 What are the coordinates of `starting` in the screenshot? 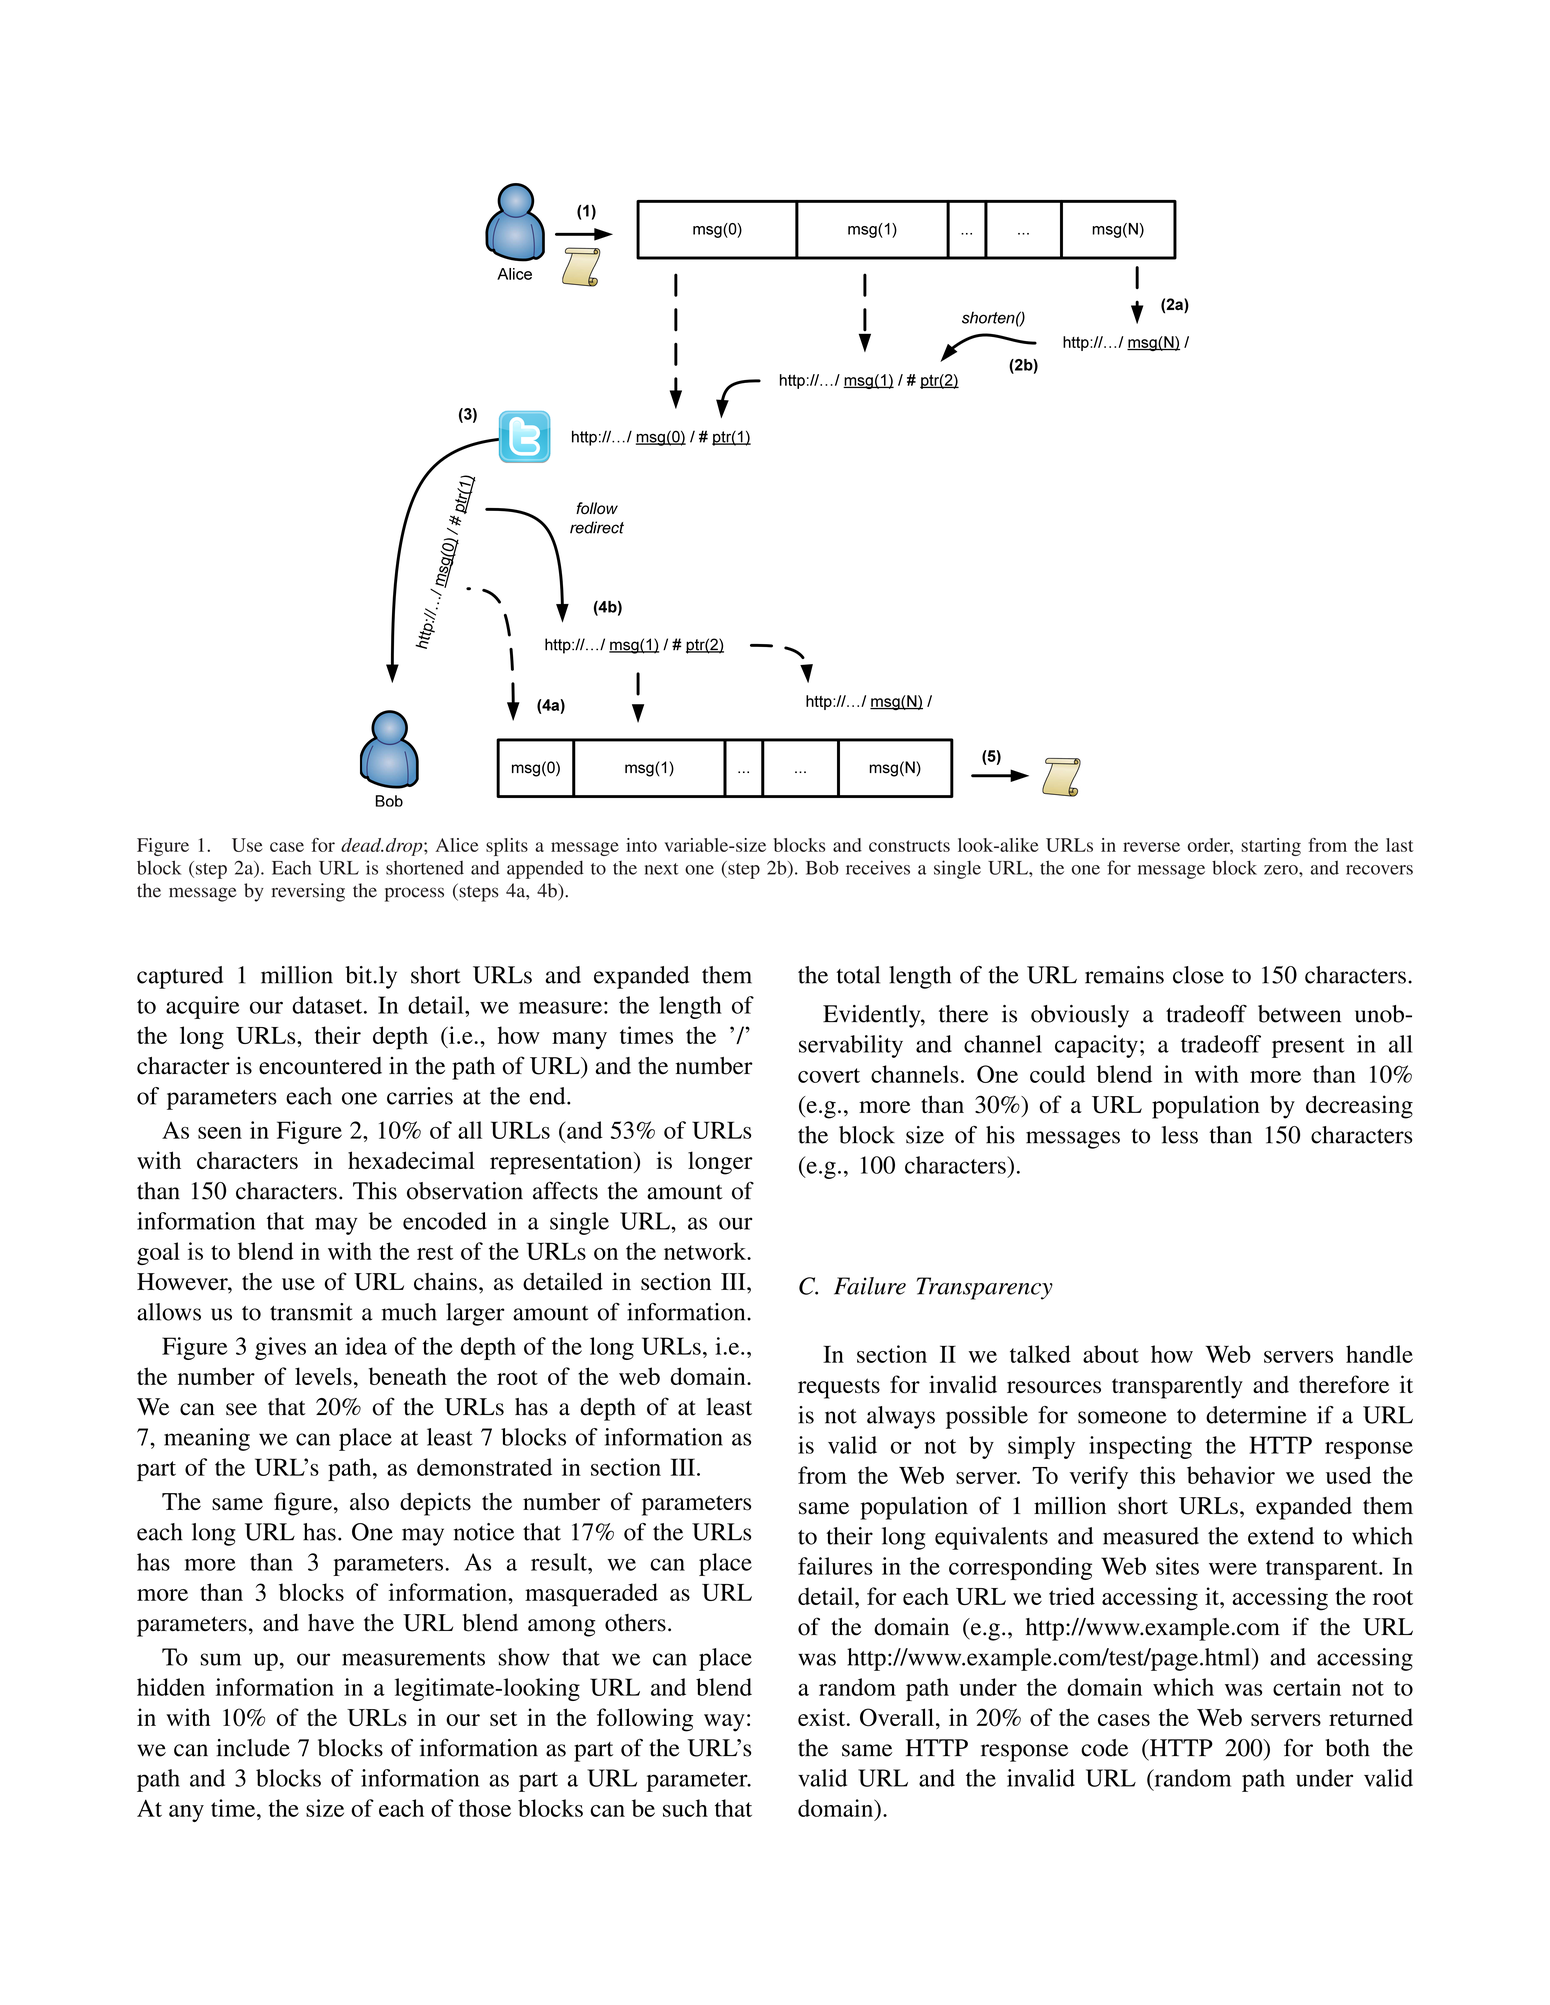 It's located at (1271, 847).
